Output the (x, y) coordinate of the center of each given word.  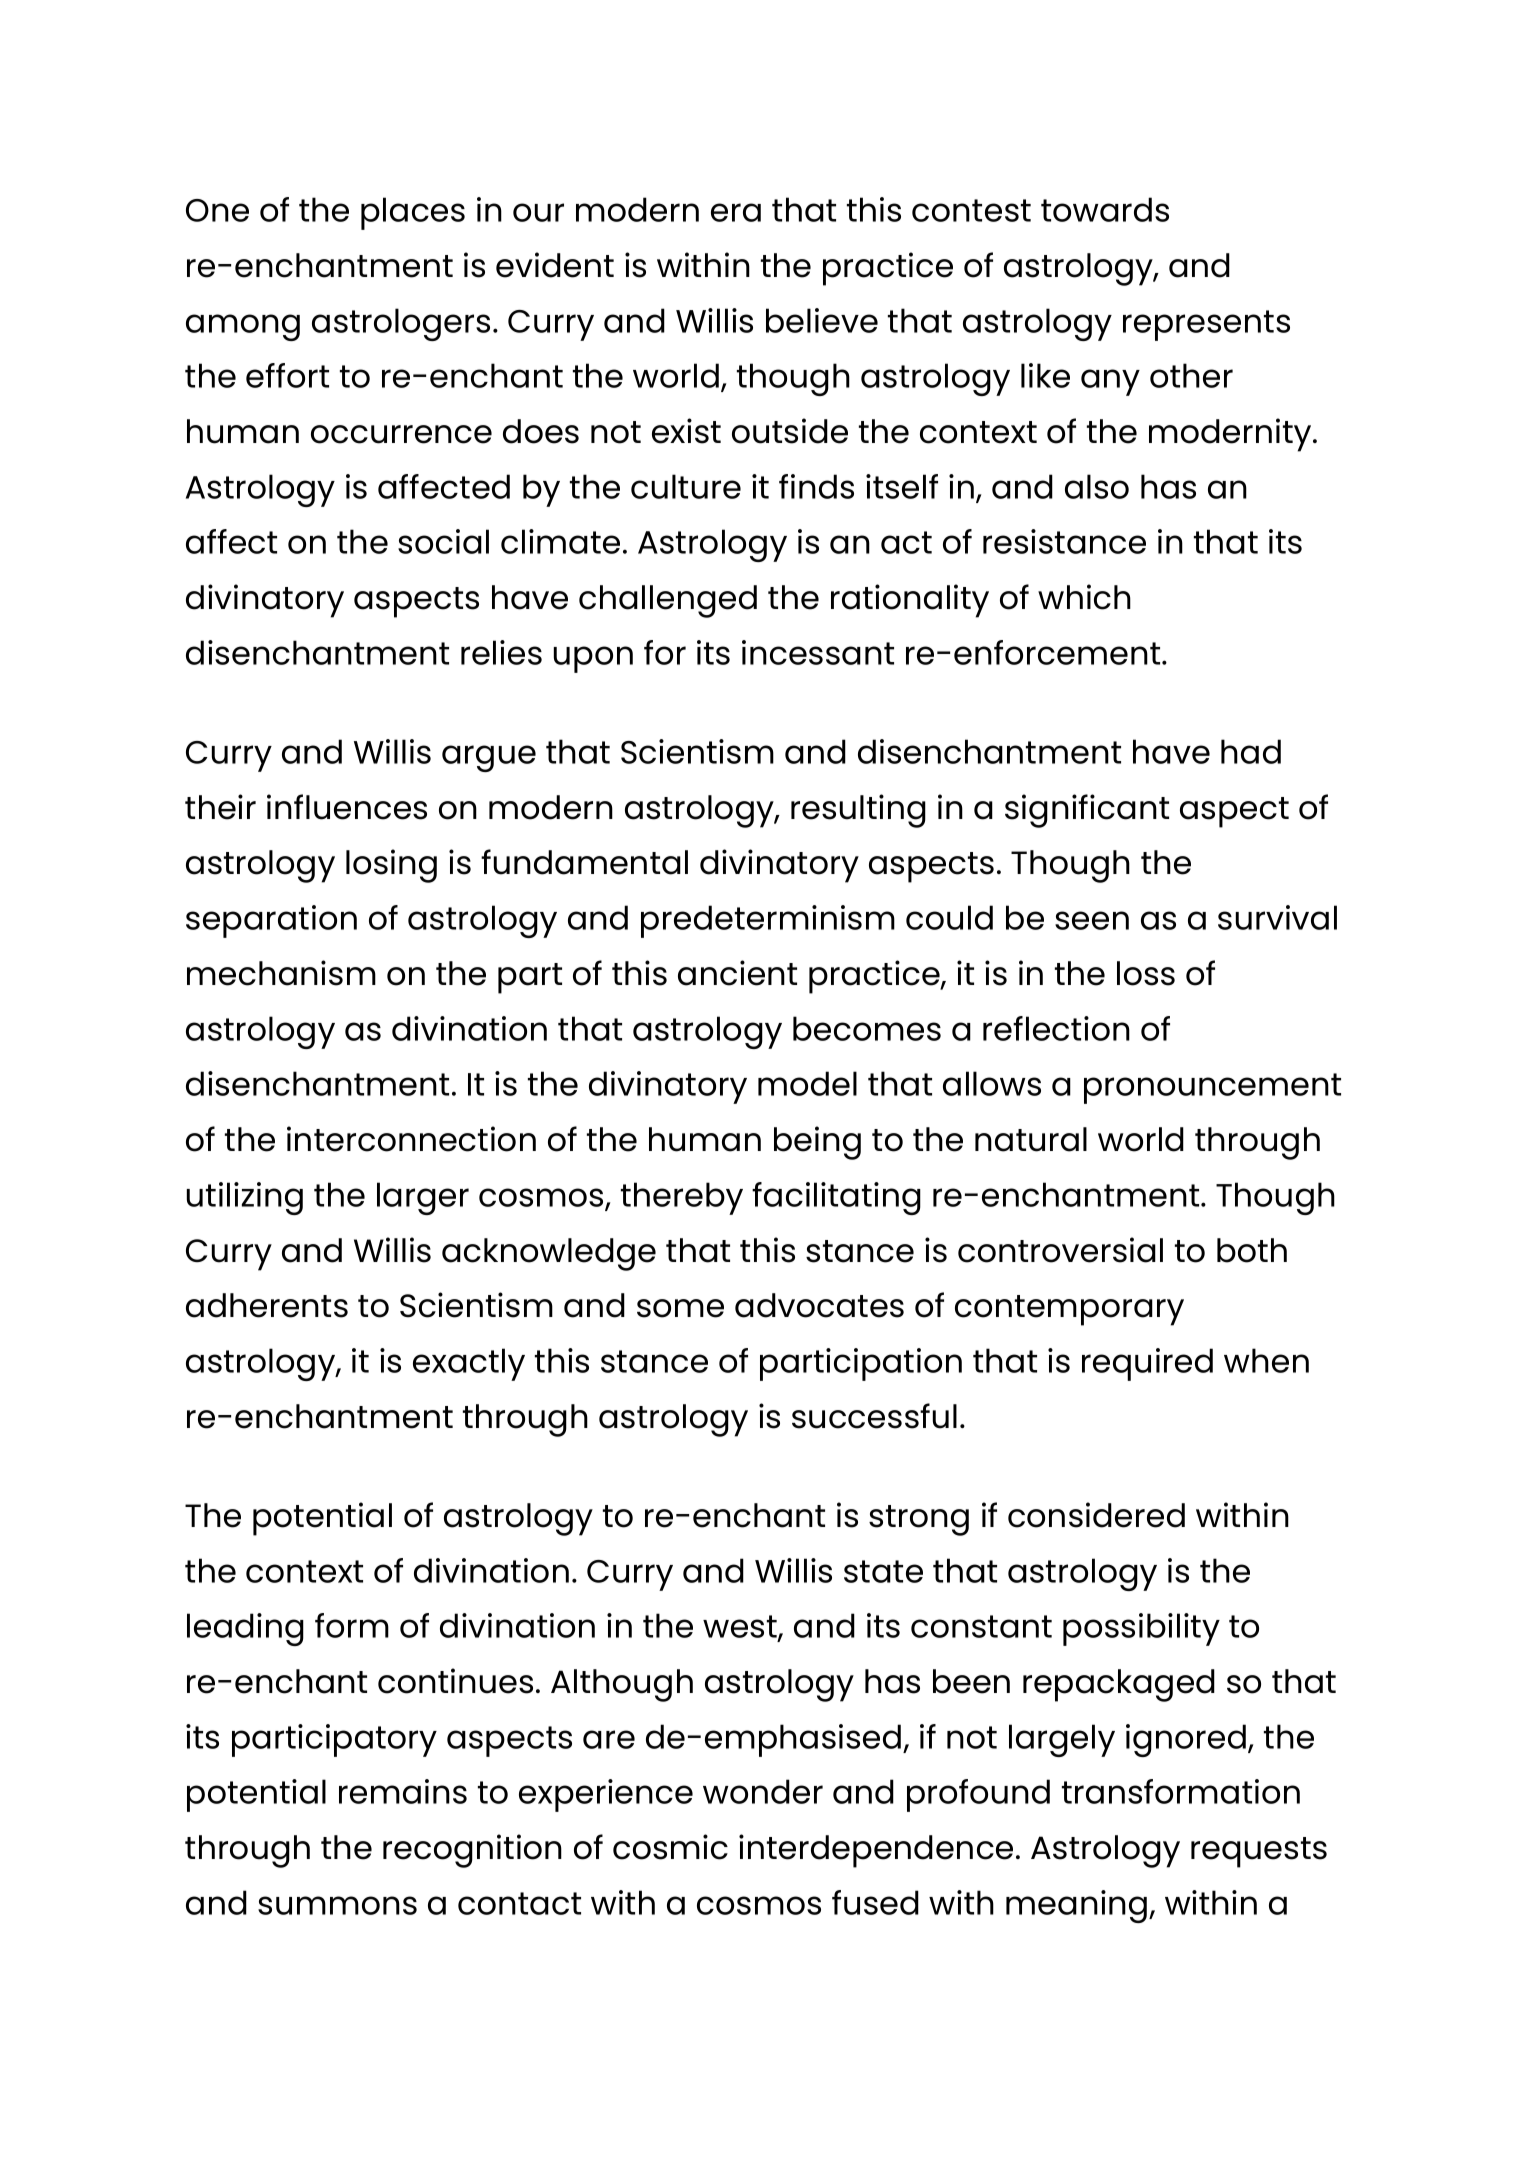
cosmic (670, 1847)
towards (1105, 209)
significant (1087, 811)
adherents (267, 1305)
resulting (858, 811)
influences (347, 807)
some (680, 1308)
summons (337, 1905)
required (1147, 1364)
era (736, 212)
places (413, 213)
